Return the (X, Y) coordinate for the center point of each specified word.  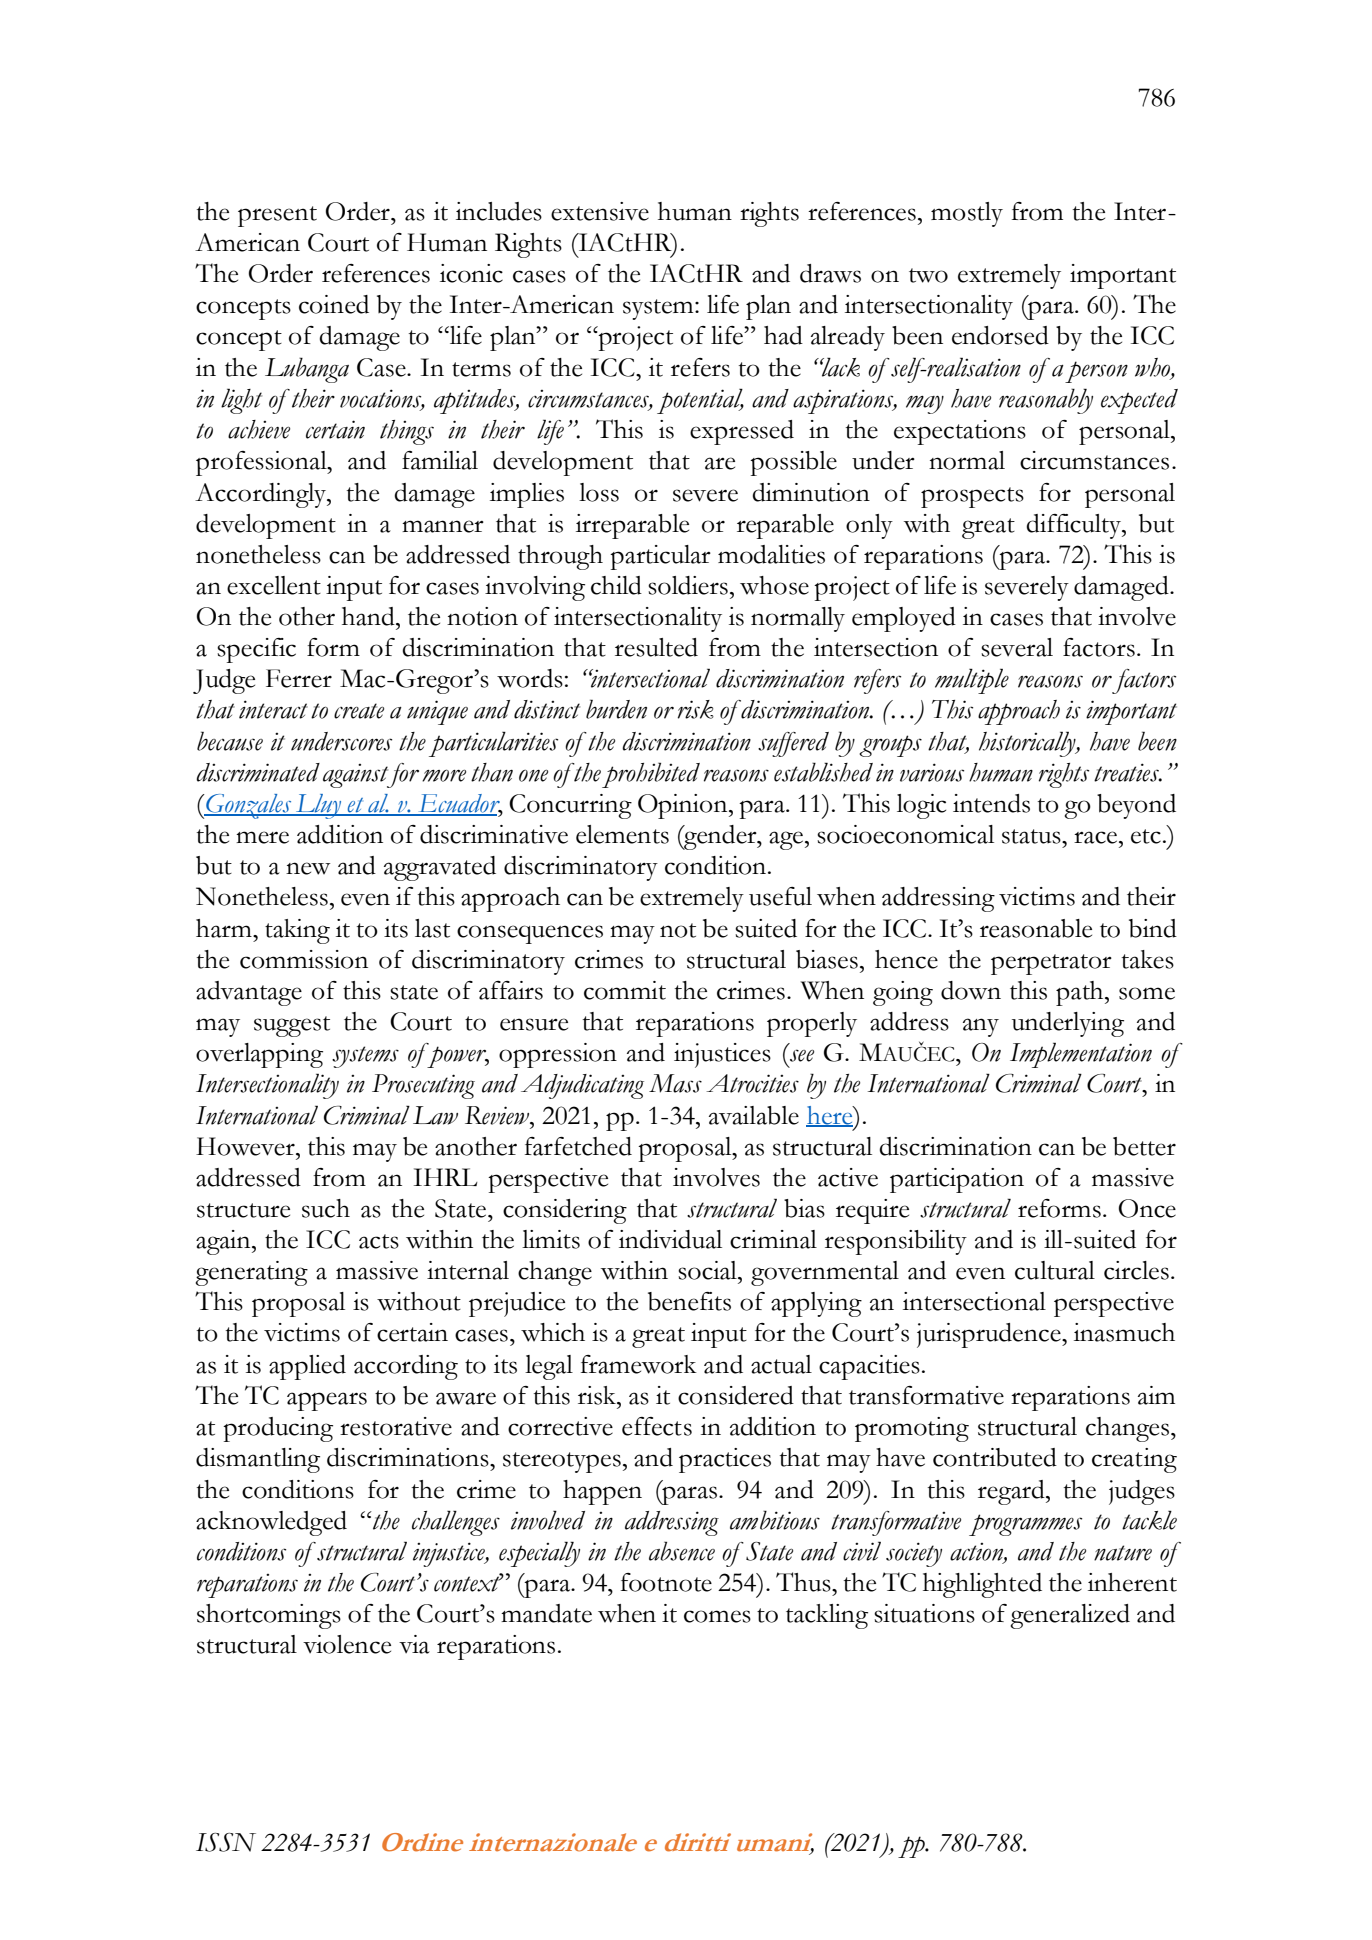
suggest (292, 1026)
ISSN (226, 1842)
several (1017, 647)
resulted (656, 647)
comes (717, 1616)
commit (625, 990)
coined (334, 304)
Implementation (1081, 1055)
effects (657, 1426)
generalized (1070, 1616)
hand (369, 616)
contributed (995, 1457)
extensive (600, 211)
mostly (967, 214)
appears (327, 1401)
